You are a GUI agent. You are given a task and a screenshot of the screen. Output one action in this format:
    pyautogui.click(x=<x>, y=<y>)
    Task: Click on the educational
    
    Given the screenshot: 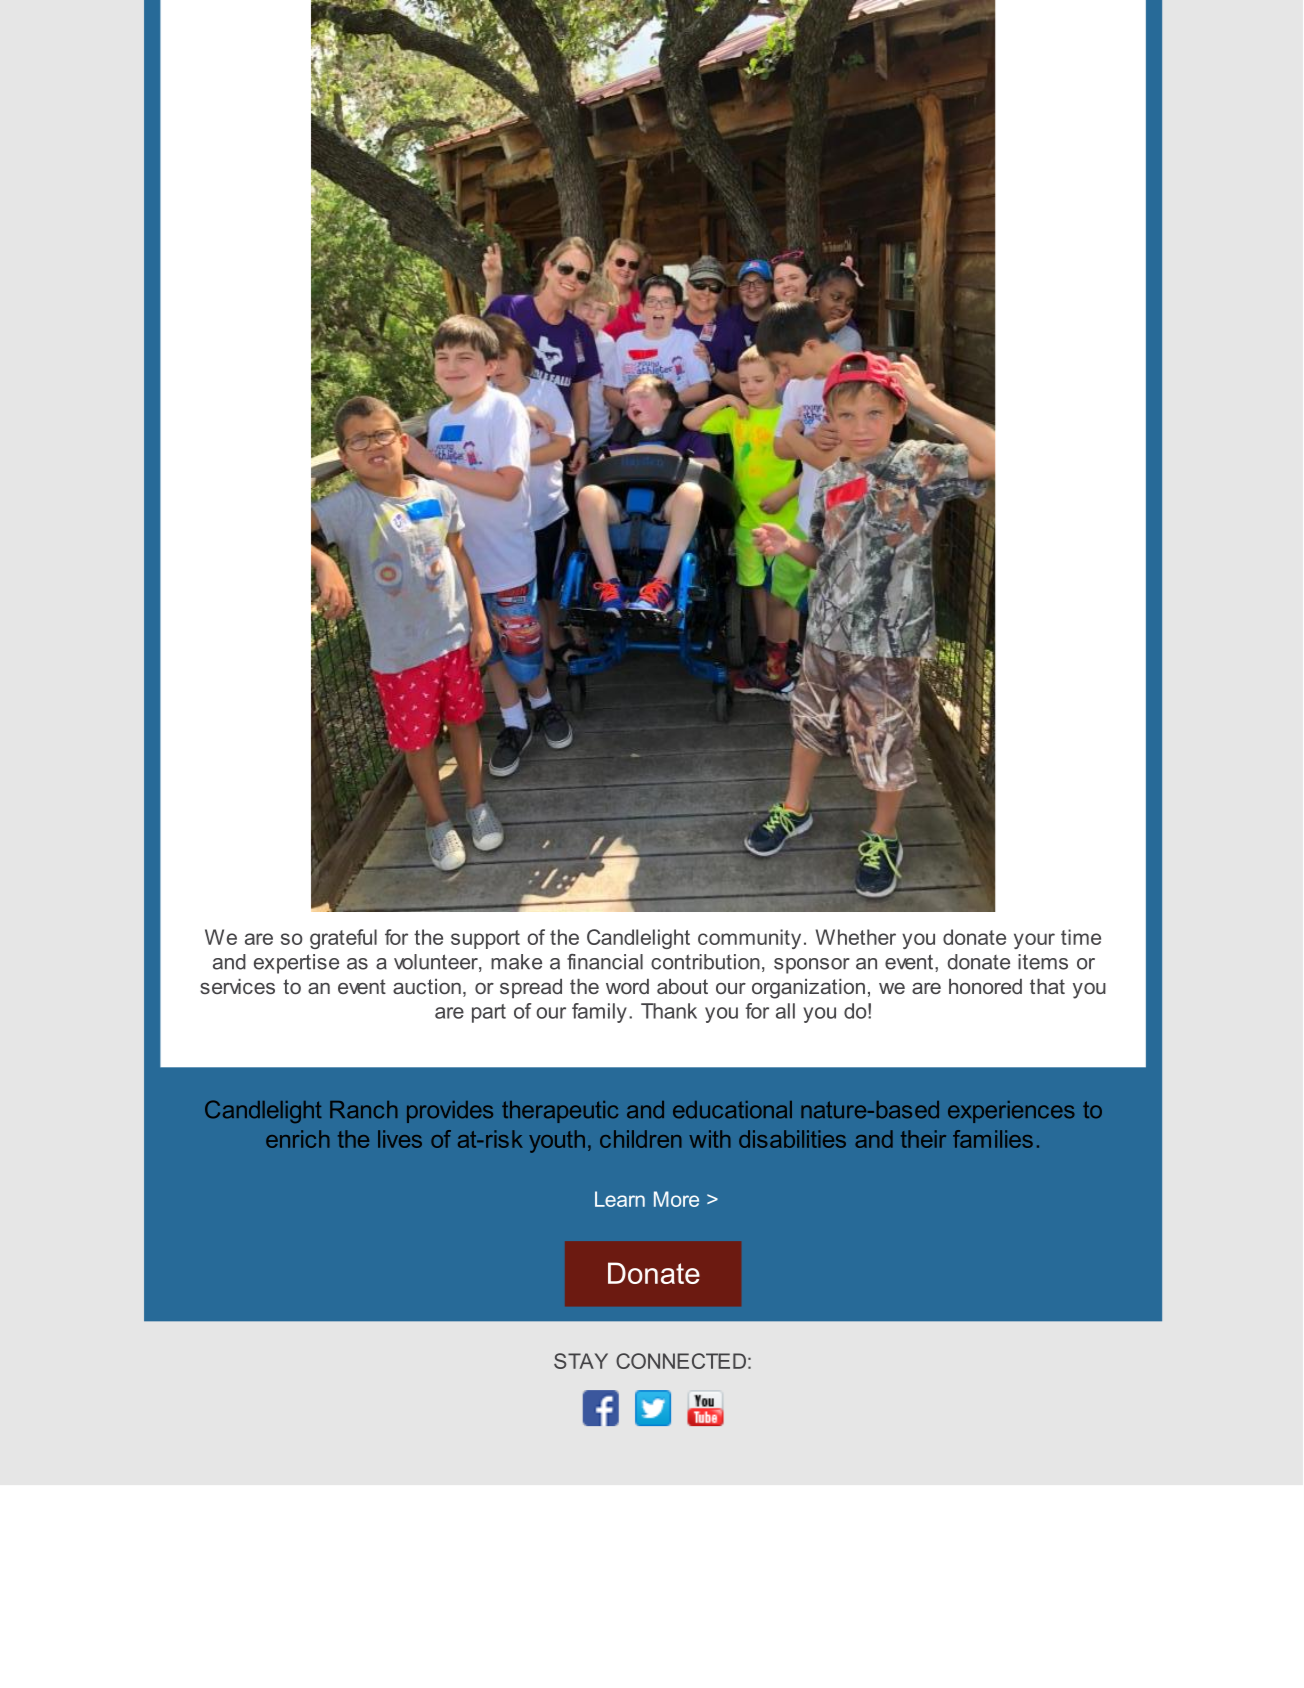 What is the action you would take?
    pyautogui.click(x=732, y=1110)
